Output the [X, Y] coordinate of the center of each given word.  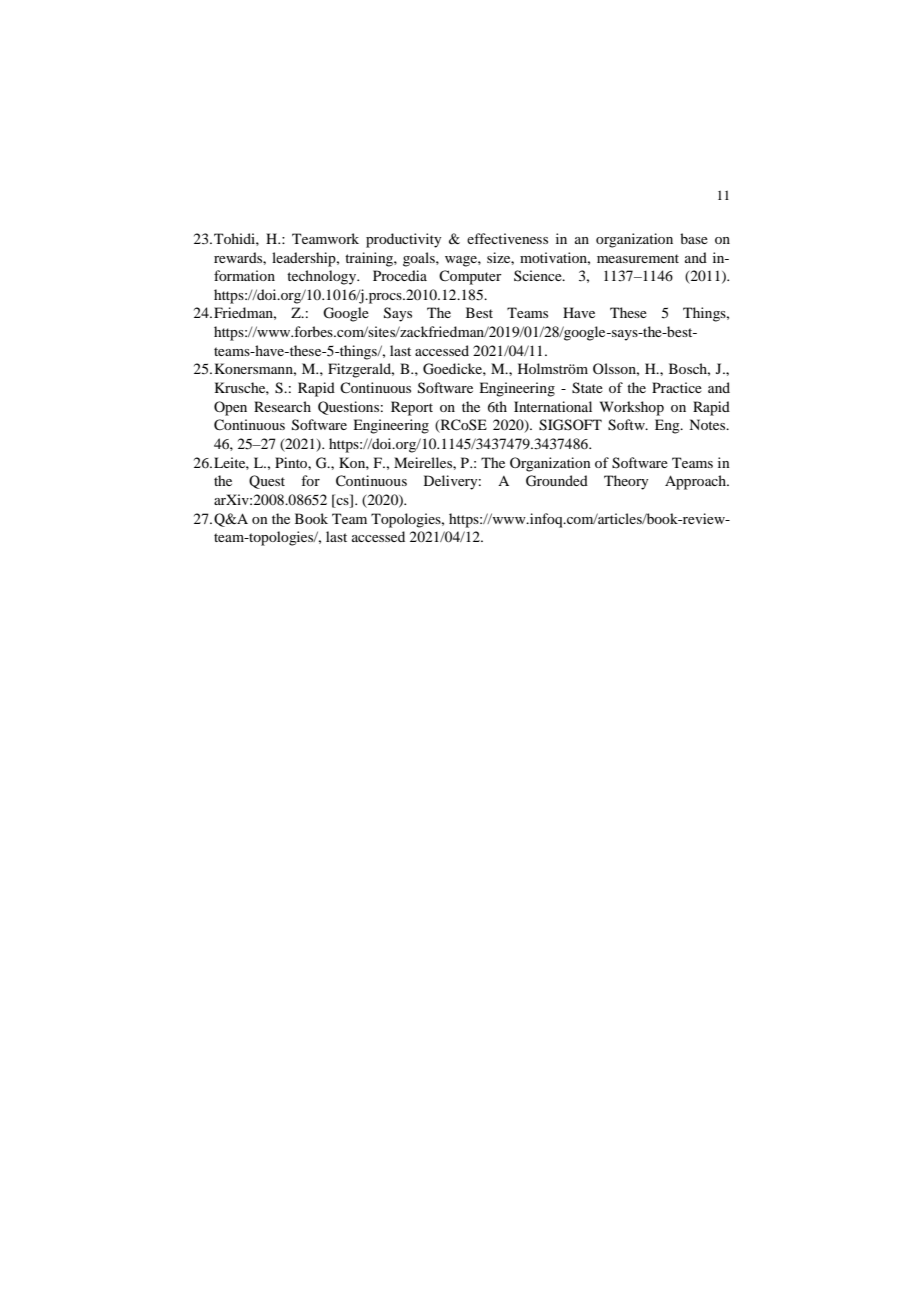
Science [539, 275]
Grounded [557, 481]
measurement [638, 258]
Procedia [400, 275]
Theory [626, 482]
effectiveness [507, 238]
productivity [403, 240]
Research [282, 406]
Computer [470, 277]
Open [230, 408]
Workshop [632, 408]
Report [412, 408]
